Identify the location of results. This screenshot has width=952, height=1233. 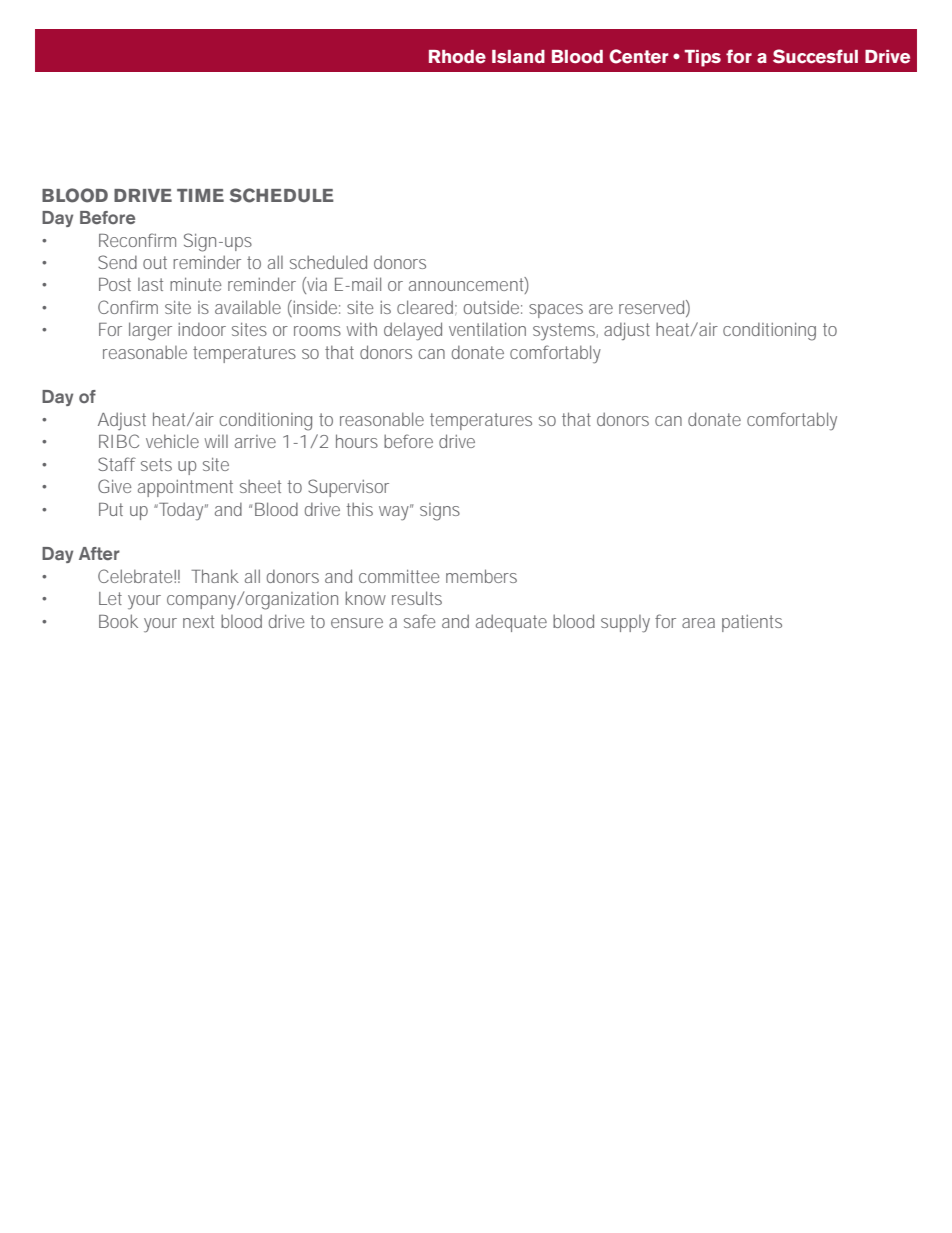
(417, 598).
